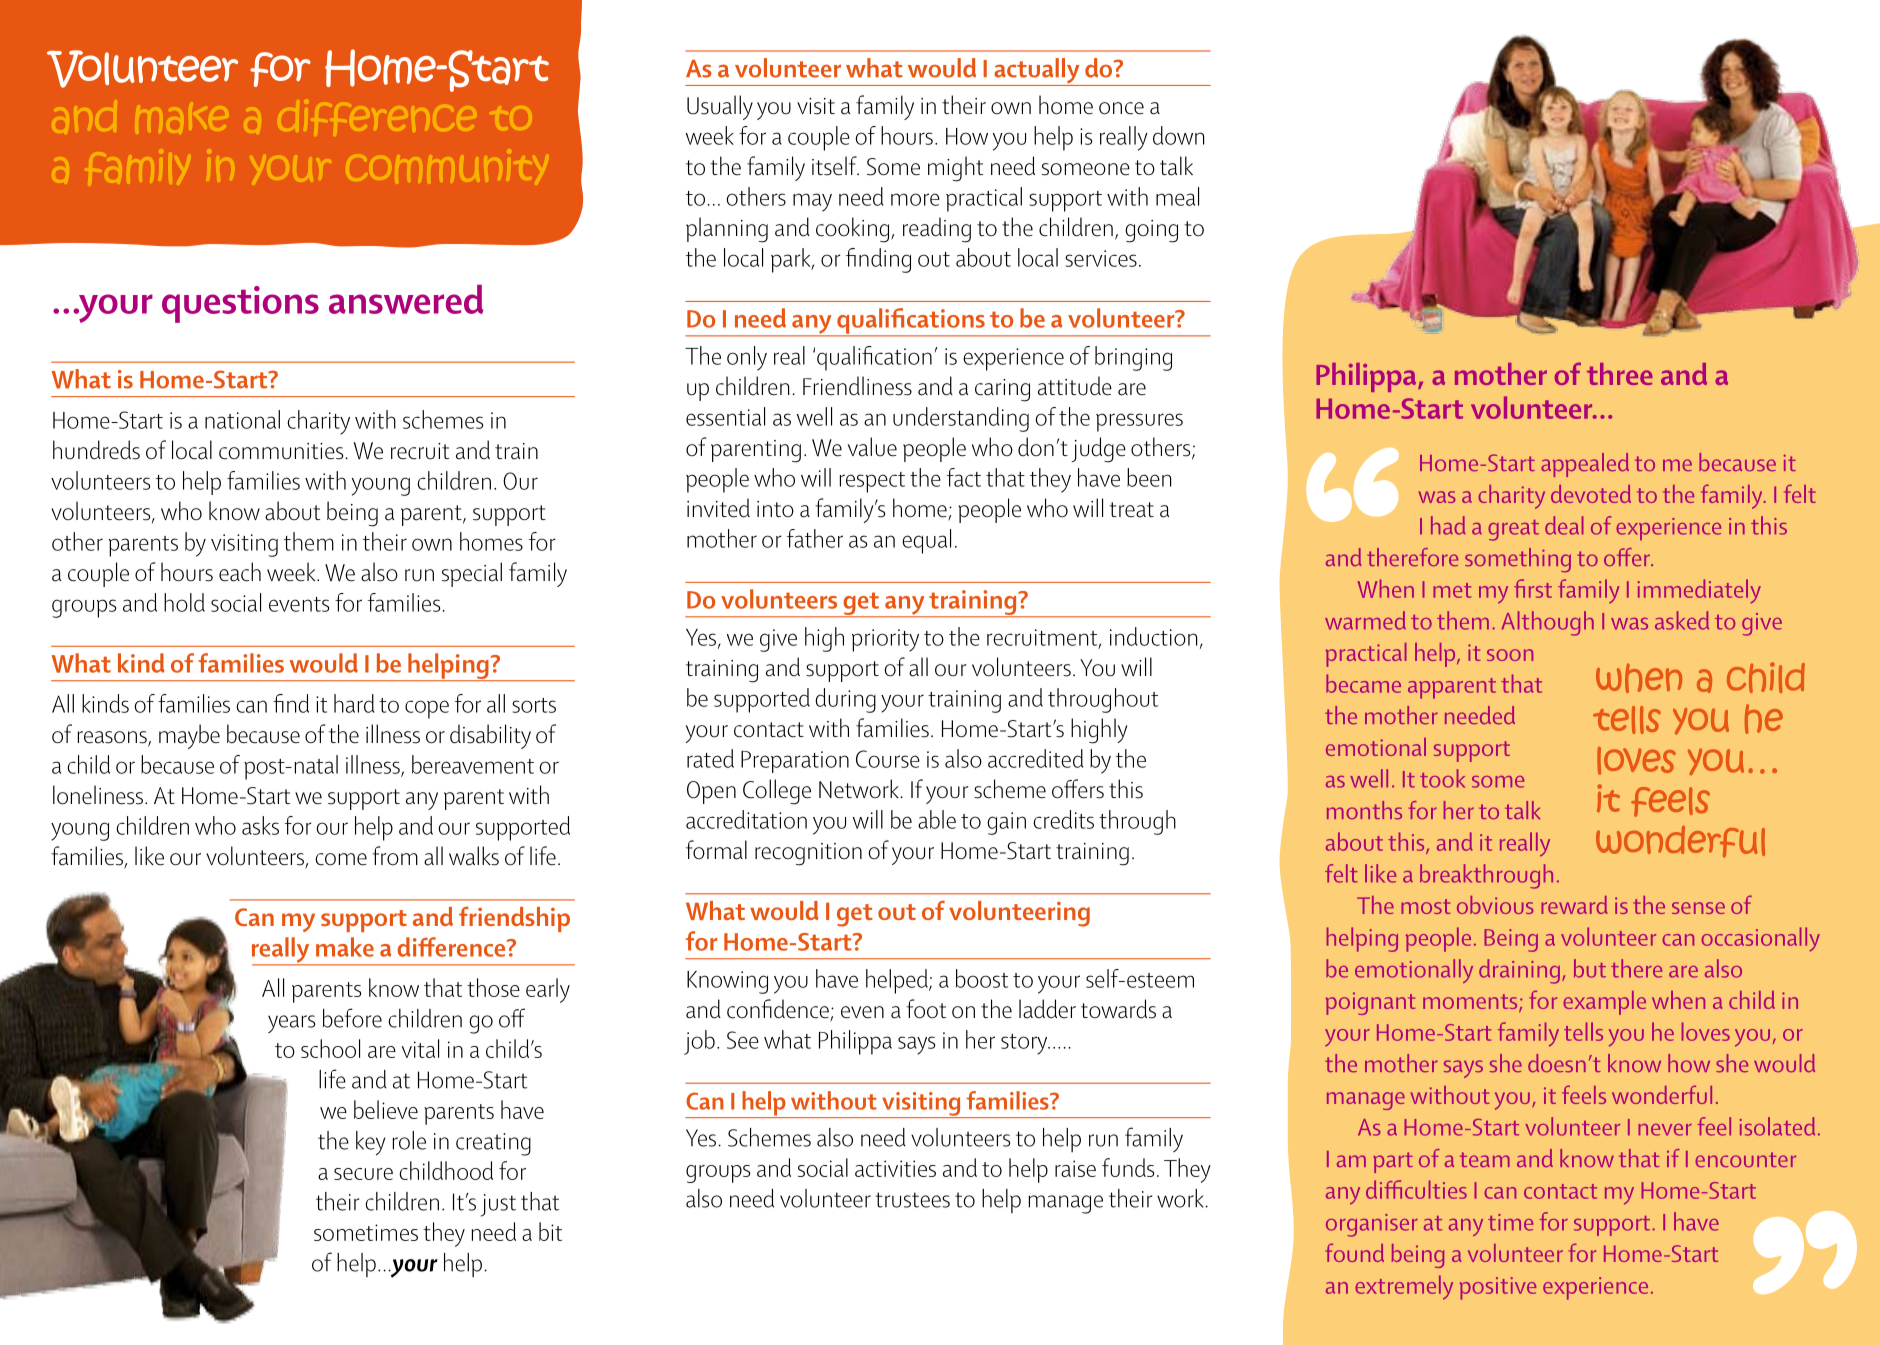 Image resolution: width=1880 pixels, height=1345 pixels. Describe the element at coordinates (1037, 72) in the image. I see `actually` at that location.
